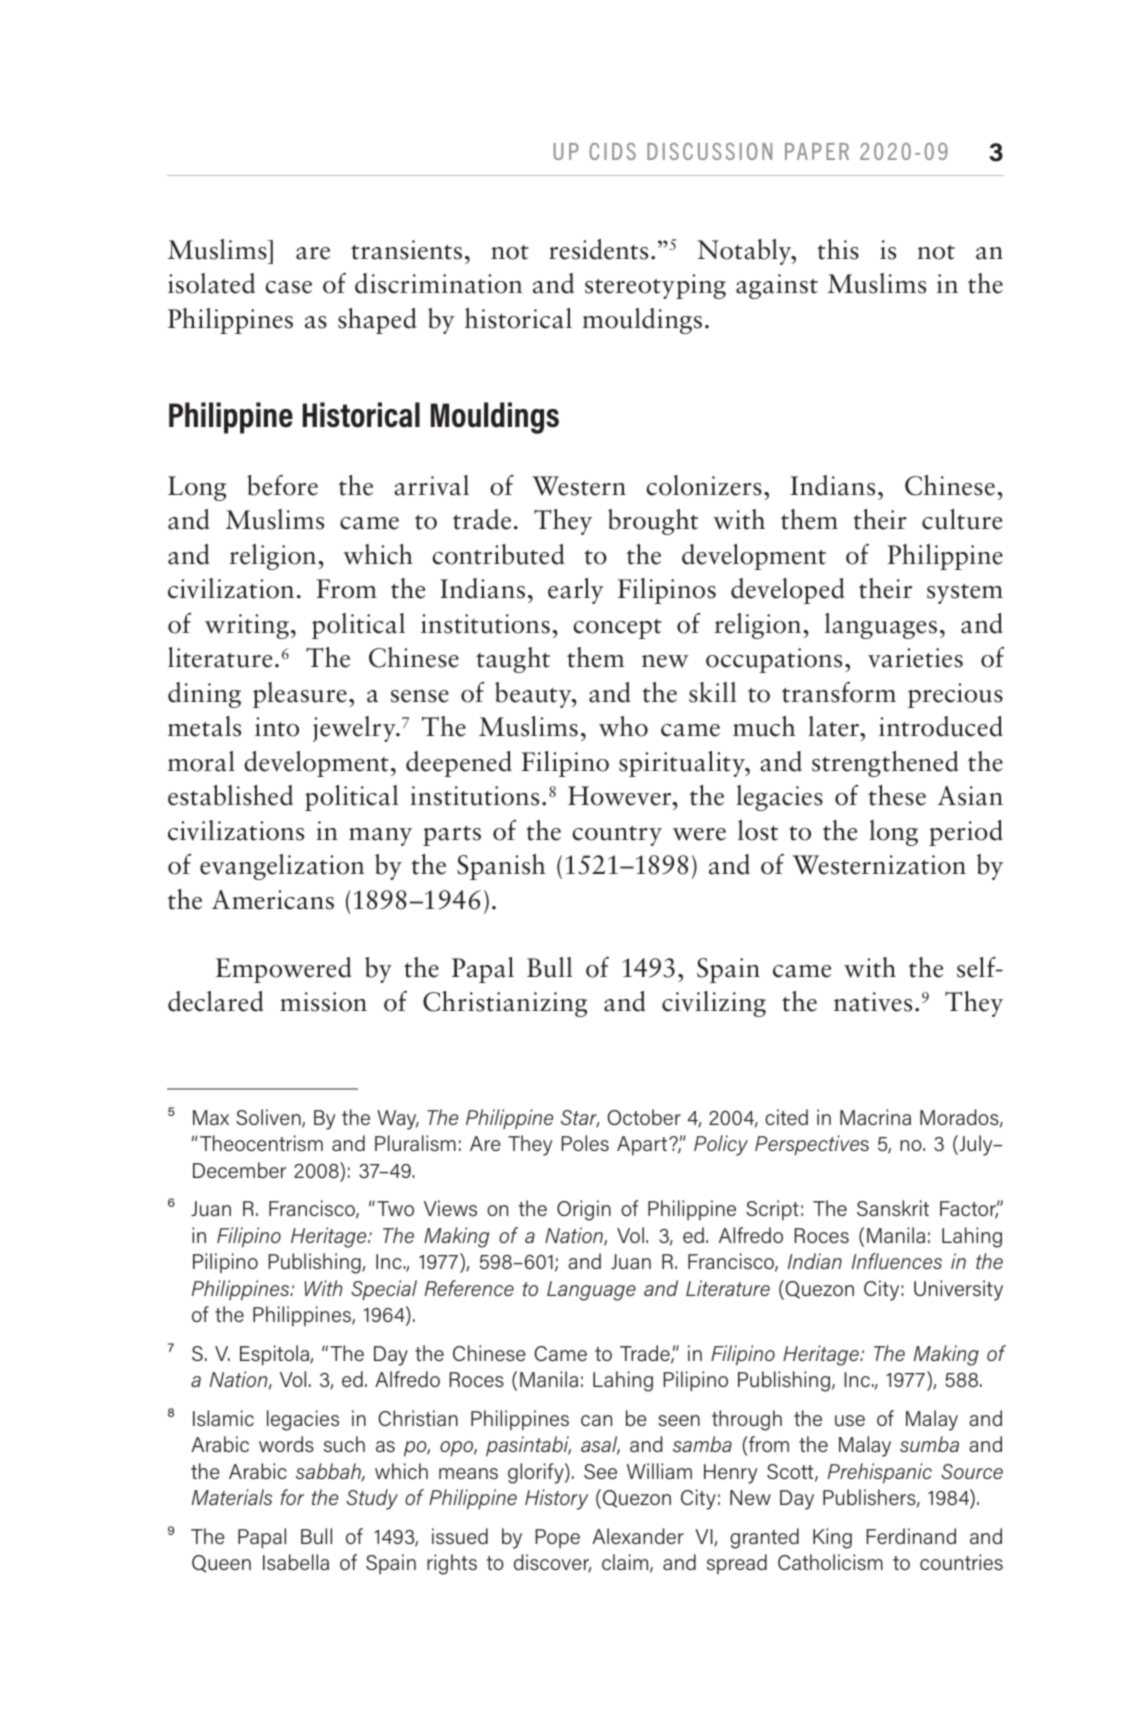 This page has width=1147, height=1720. What do you see at coordinates (247, 626) in the page?
I see `writing` at bounding box center [247, 626].
